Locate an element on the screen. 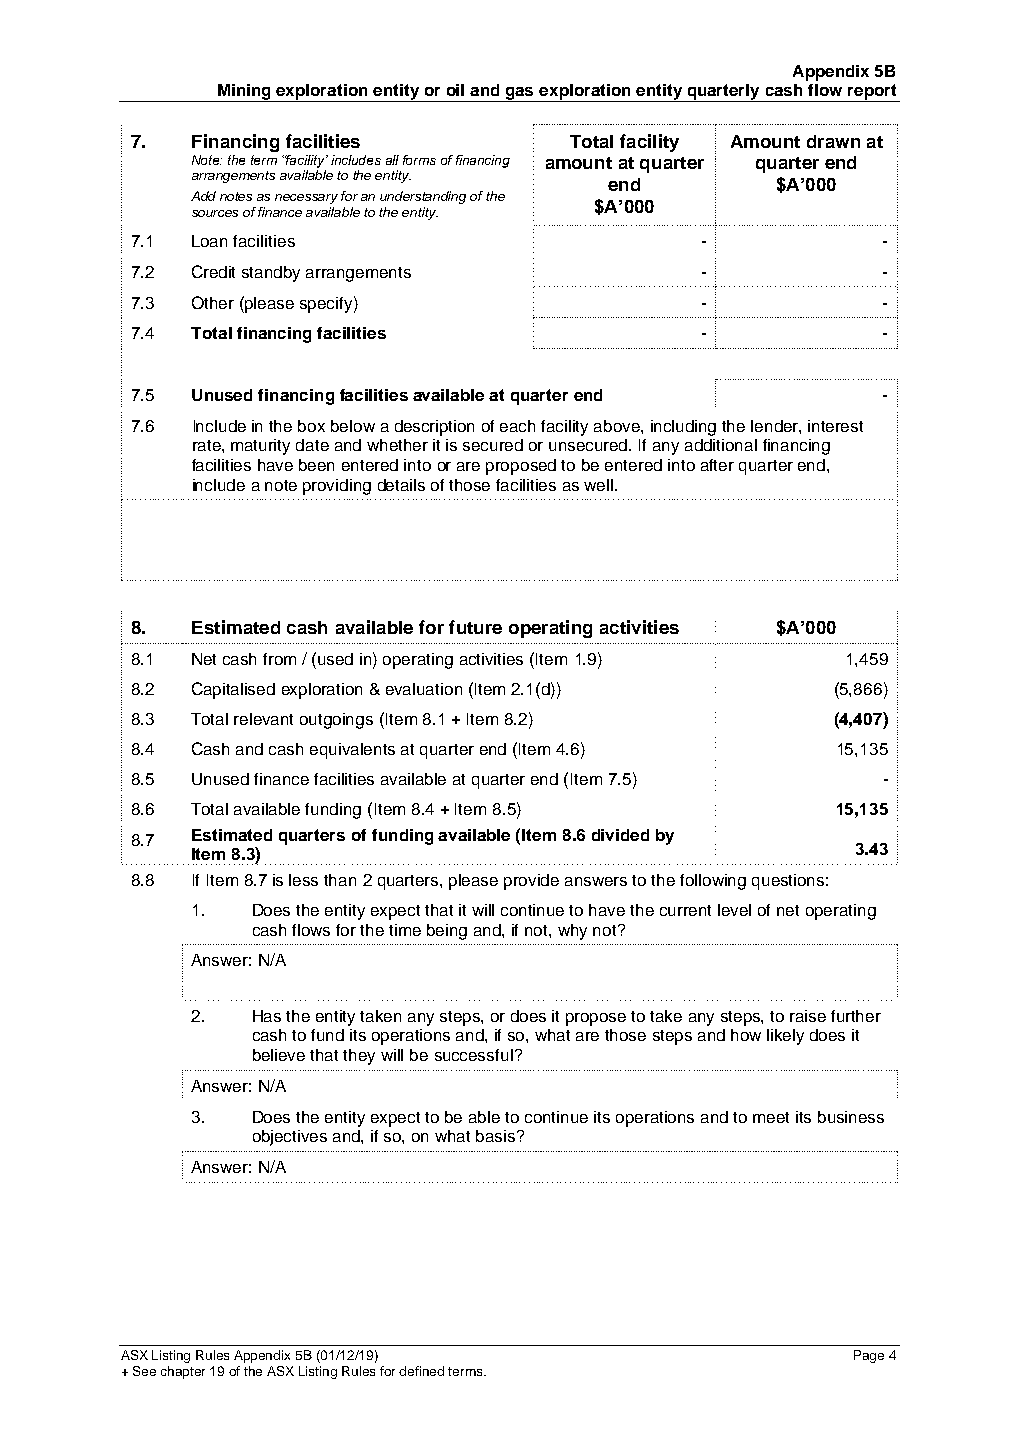 This screenshot has width=1018, height=1439. from is located at coordinates (279, 659).
